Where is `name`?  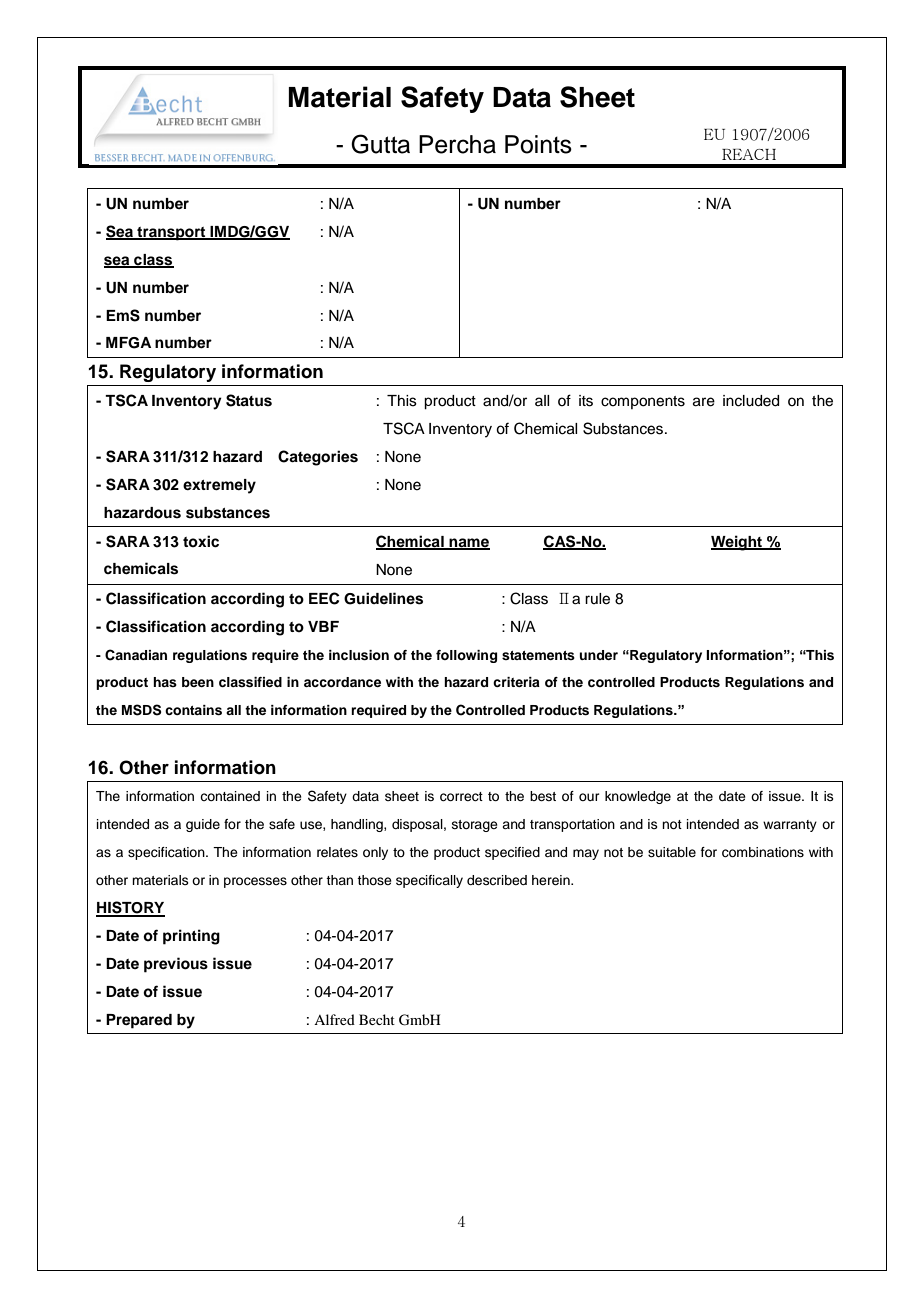
name is located at coordinates (468, 543).
